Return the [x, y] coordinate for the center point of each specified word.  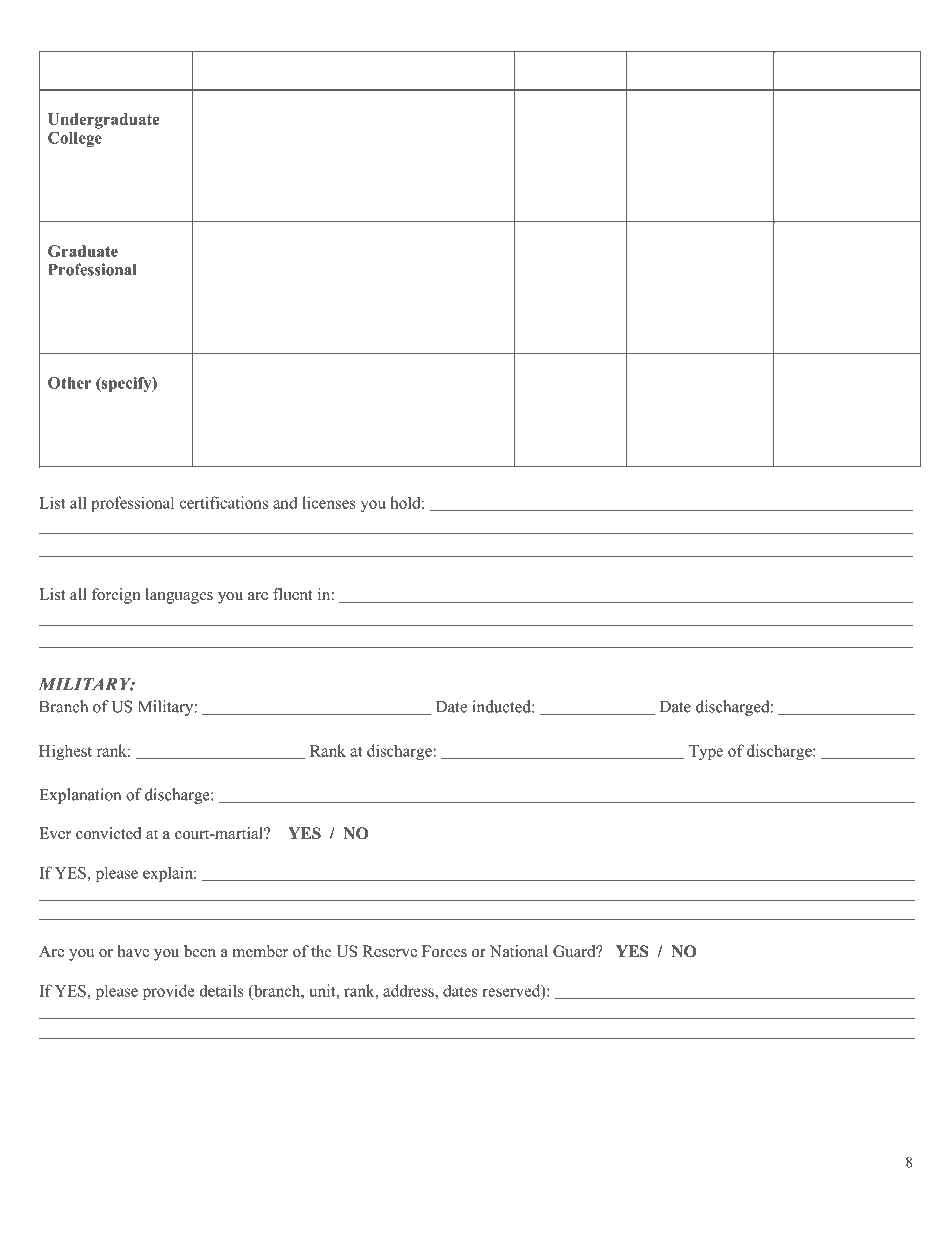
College [75, 139]
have [133, 951]
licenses [329, 502]
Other [69, 383]
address [409, 990]
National [519, 951]
